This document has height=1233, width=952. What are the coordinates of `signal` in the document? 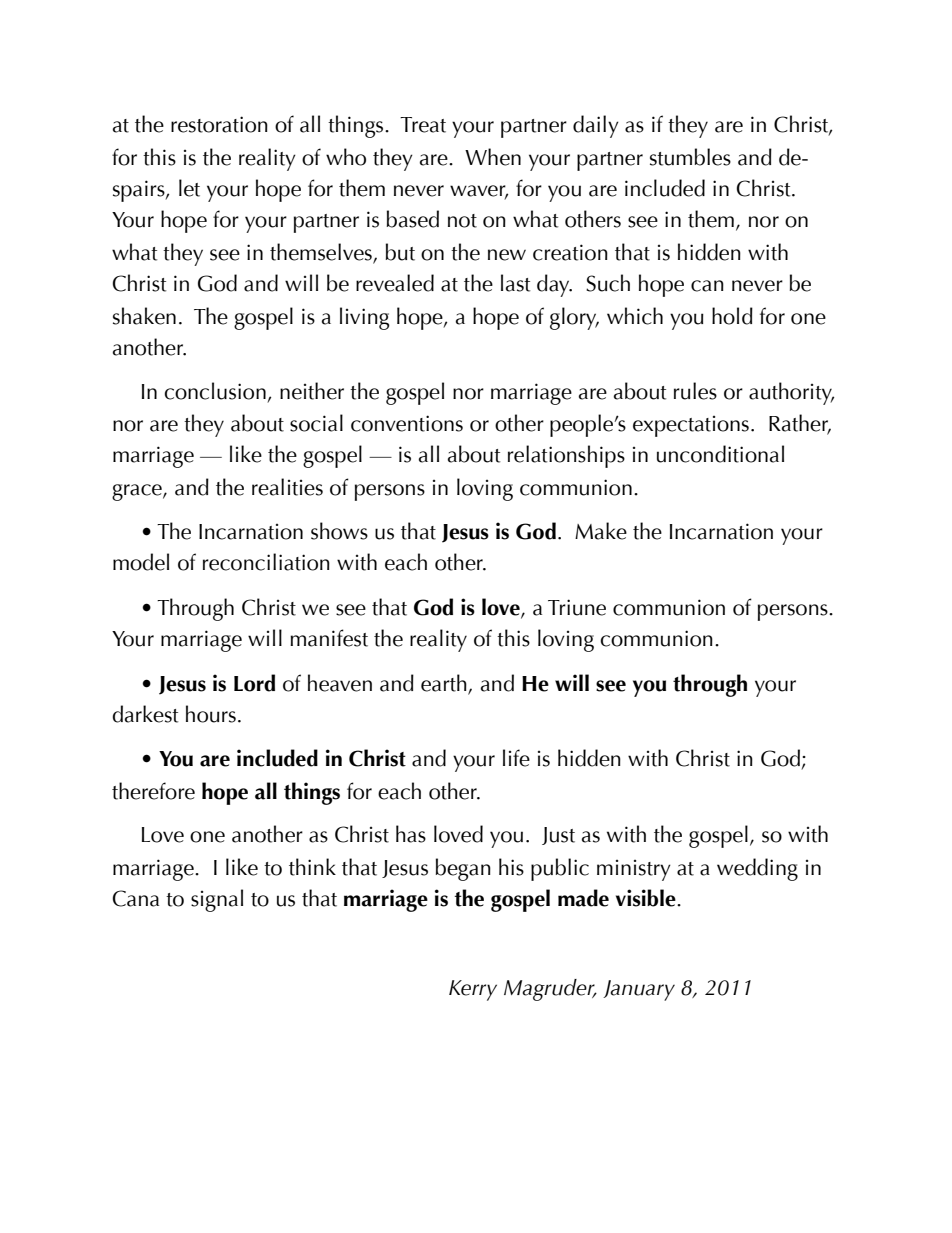 It's located at (217, 900).
